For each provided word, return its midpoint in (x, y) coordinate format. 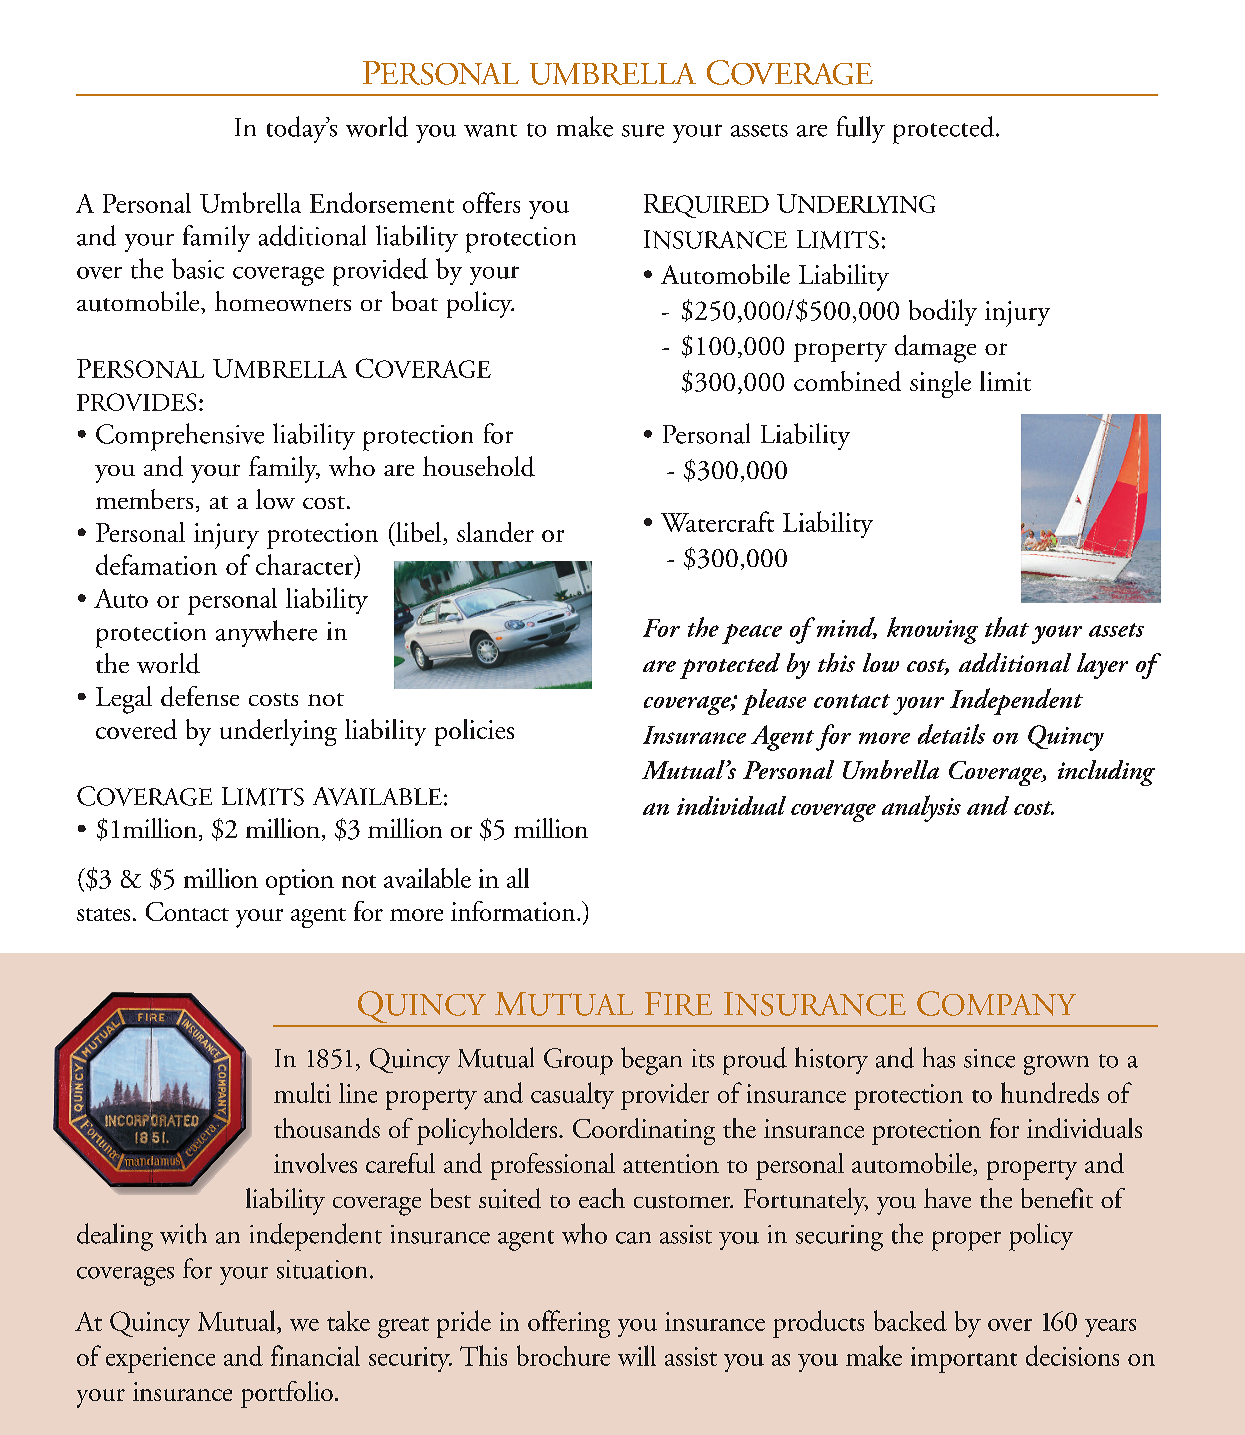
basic (198, 268)
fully (861, 129)
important (964, 1360)
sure (643, 130)
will (637, 1355)
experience (160, 1360)
